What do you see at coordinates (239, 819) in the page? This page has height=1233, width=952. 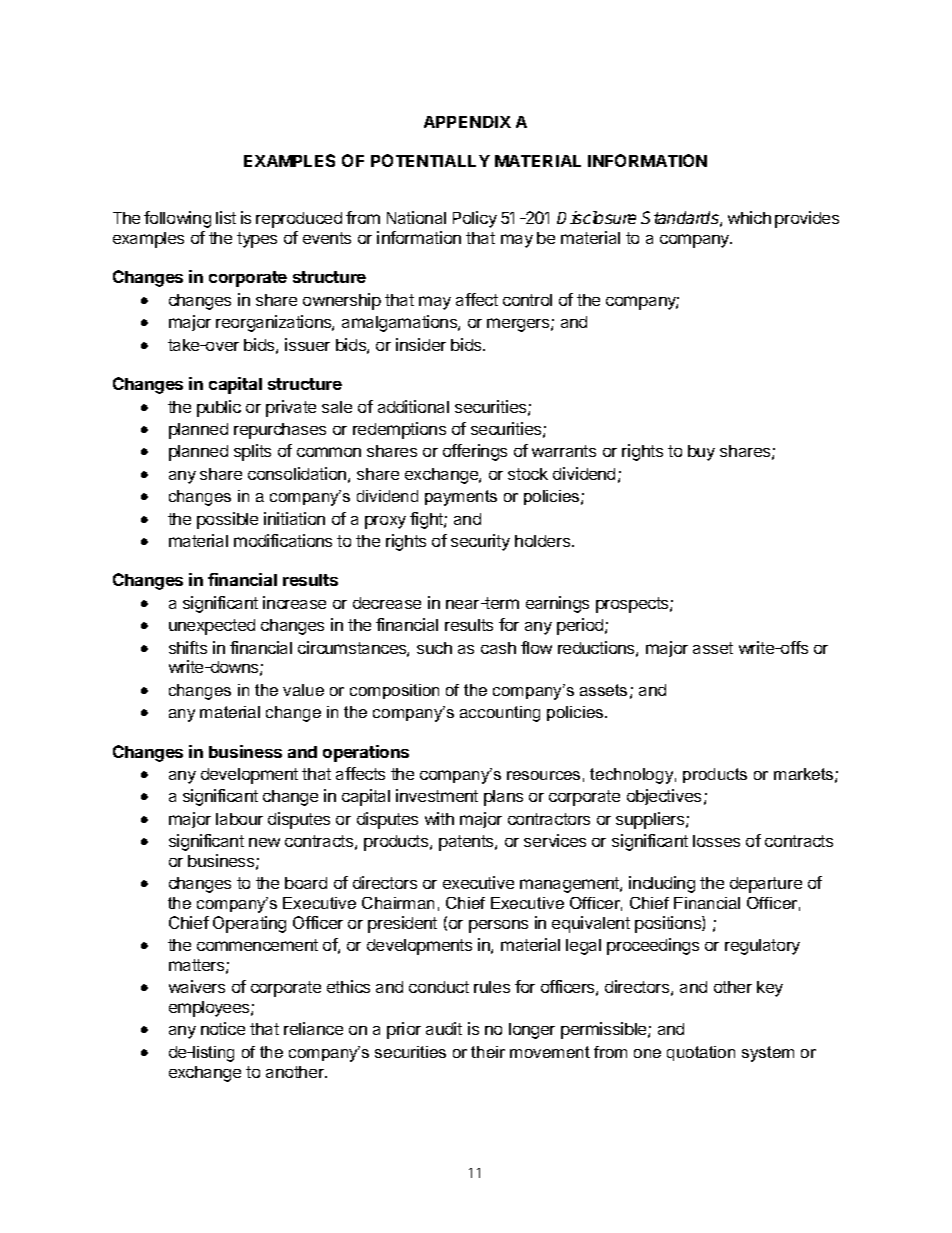 I see `labour` at bounding box center [239, 819].
